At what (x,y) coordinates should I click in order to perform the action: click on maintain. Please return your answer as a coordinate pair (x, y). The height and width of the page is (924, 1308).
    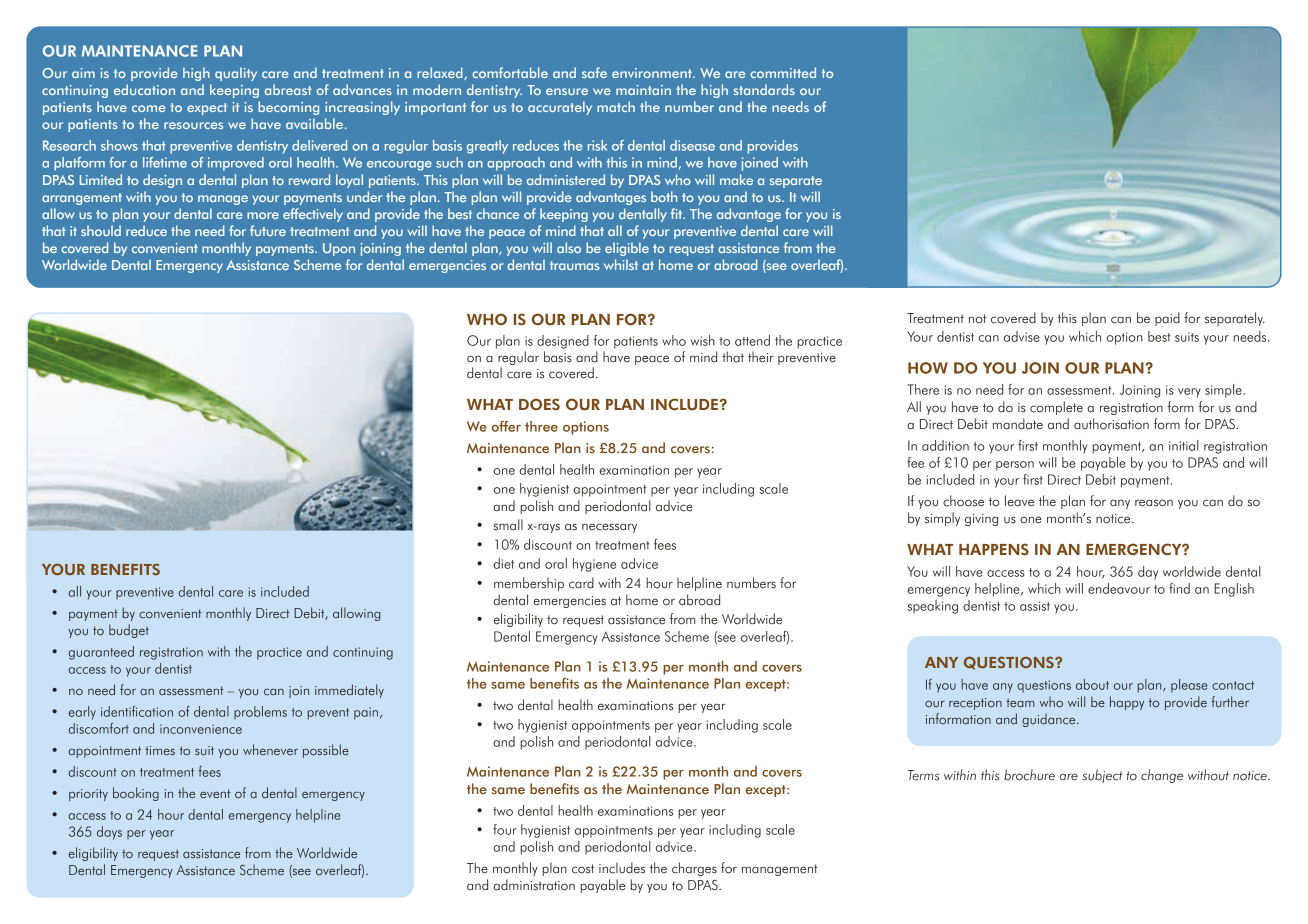
    Looking at the image, I should click on (643, 90).
